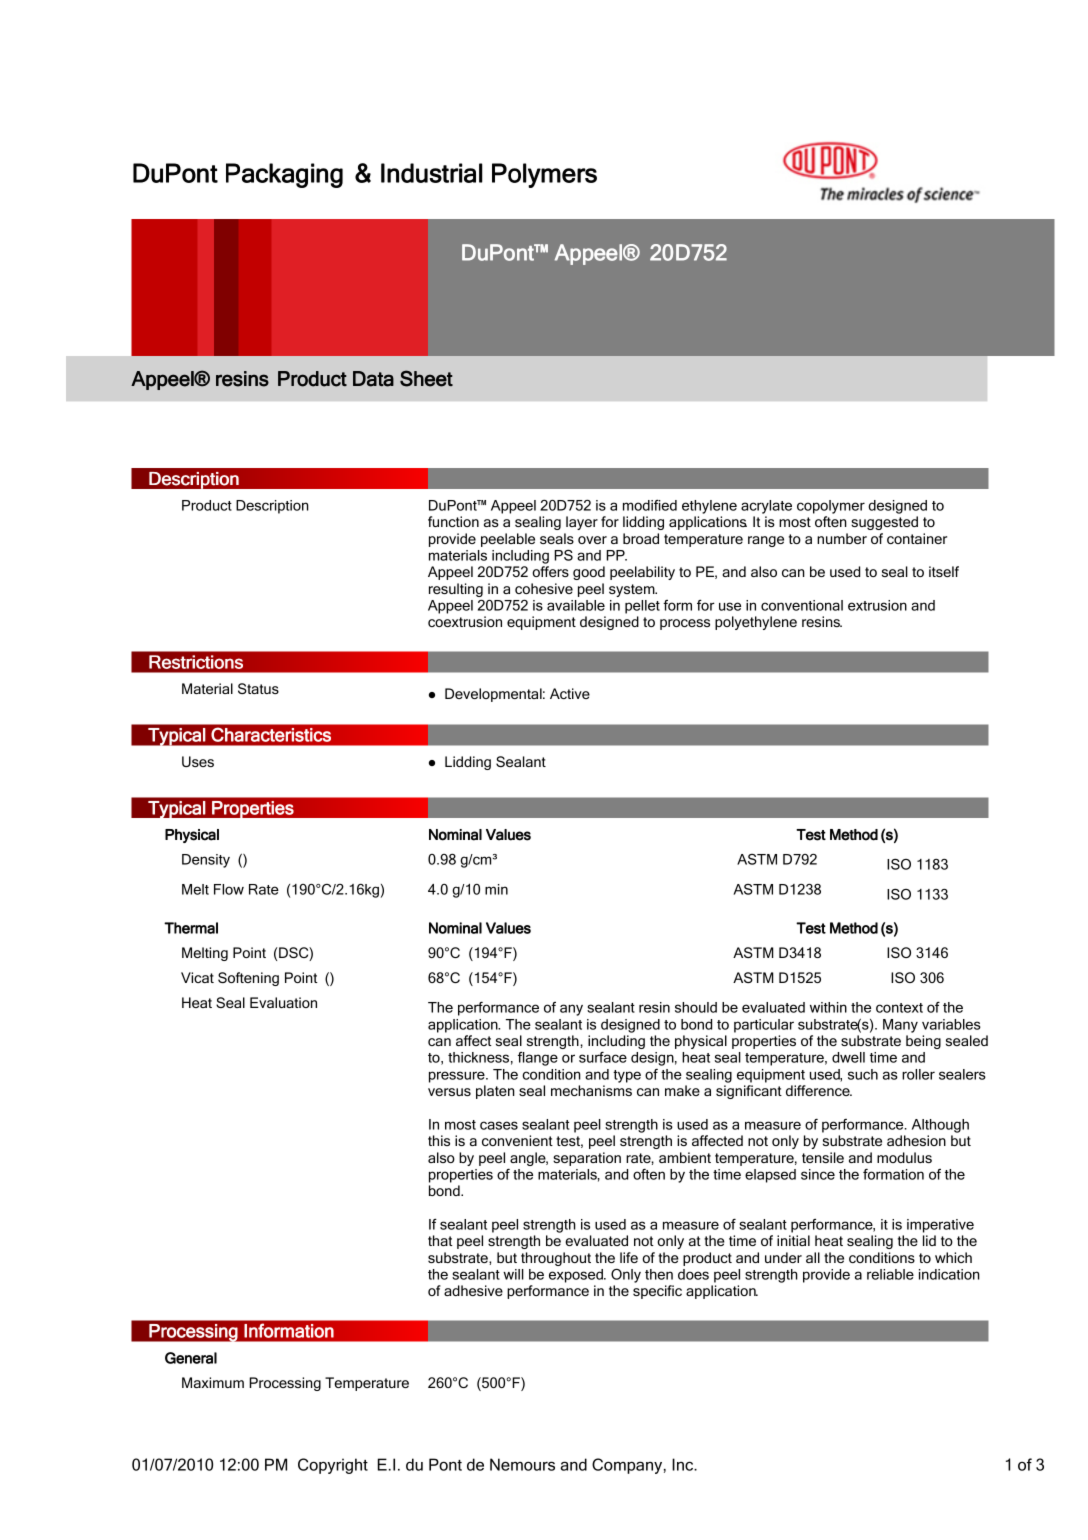  What do you see at coordinates (657, 1292) in the screenshot?
I see `specific` at bounding box center [657, 1292].
